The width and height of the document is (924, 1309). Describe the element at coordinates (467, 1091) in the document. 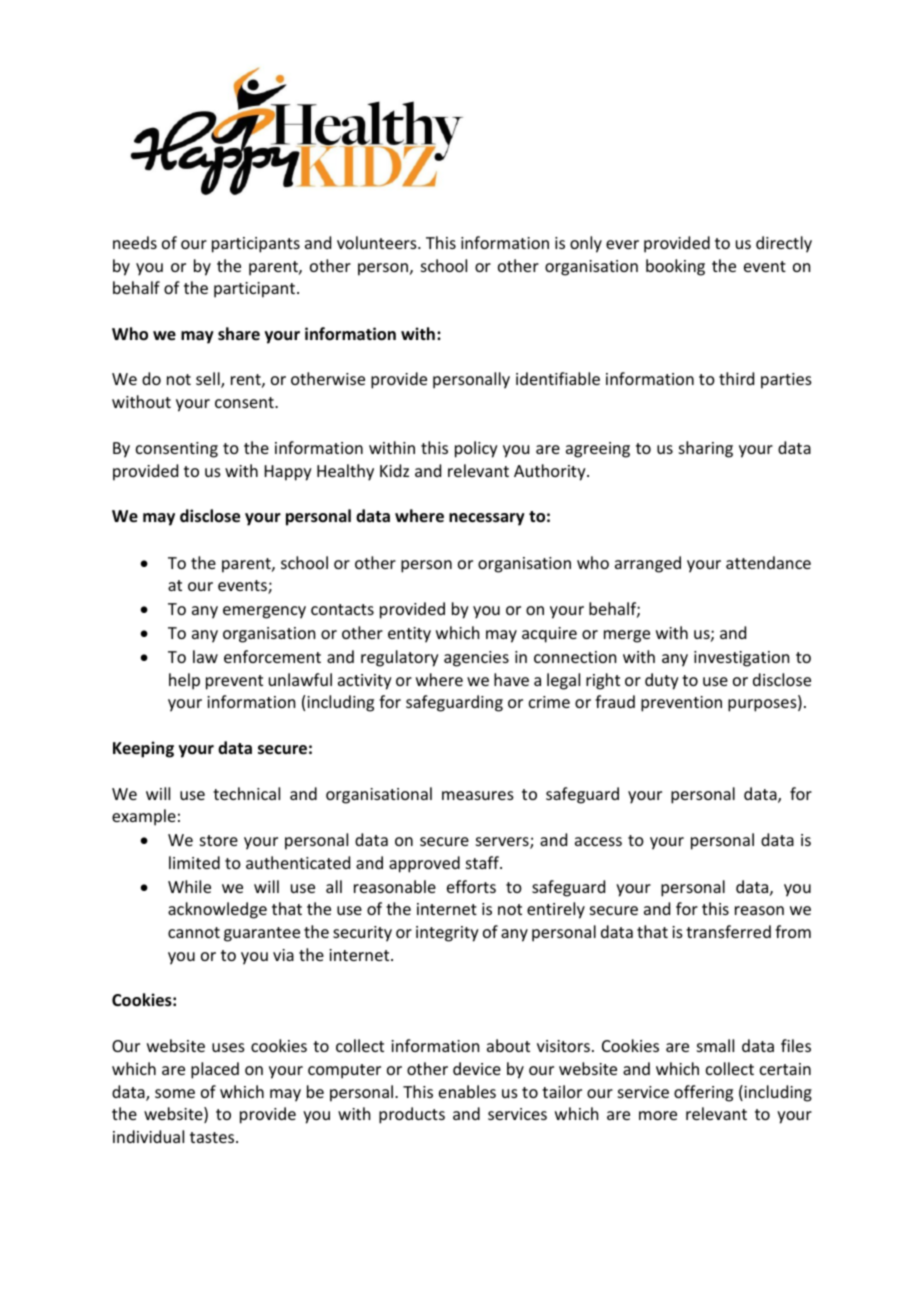

I see `enables` at that location.
